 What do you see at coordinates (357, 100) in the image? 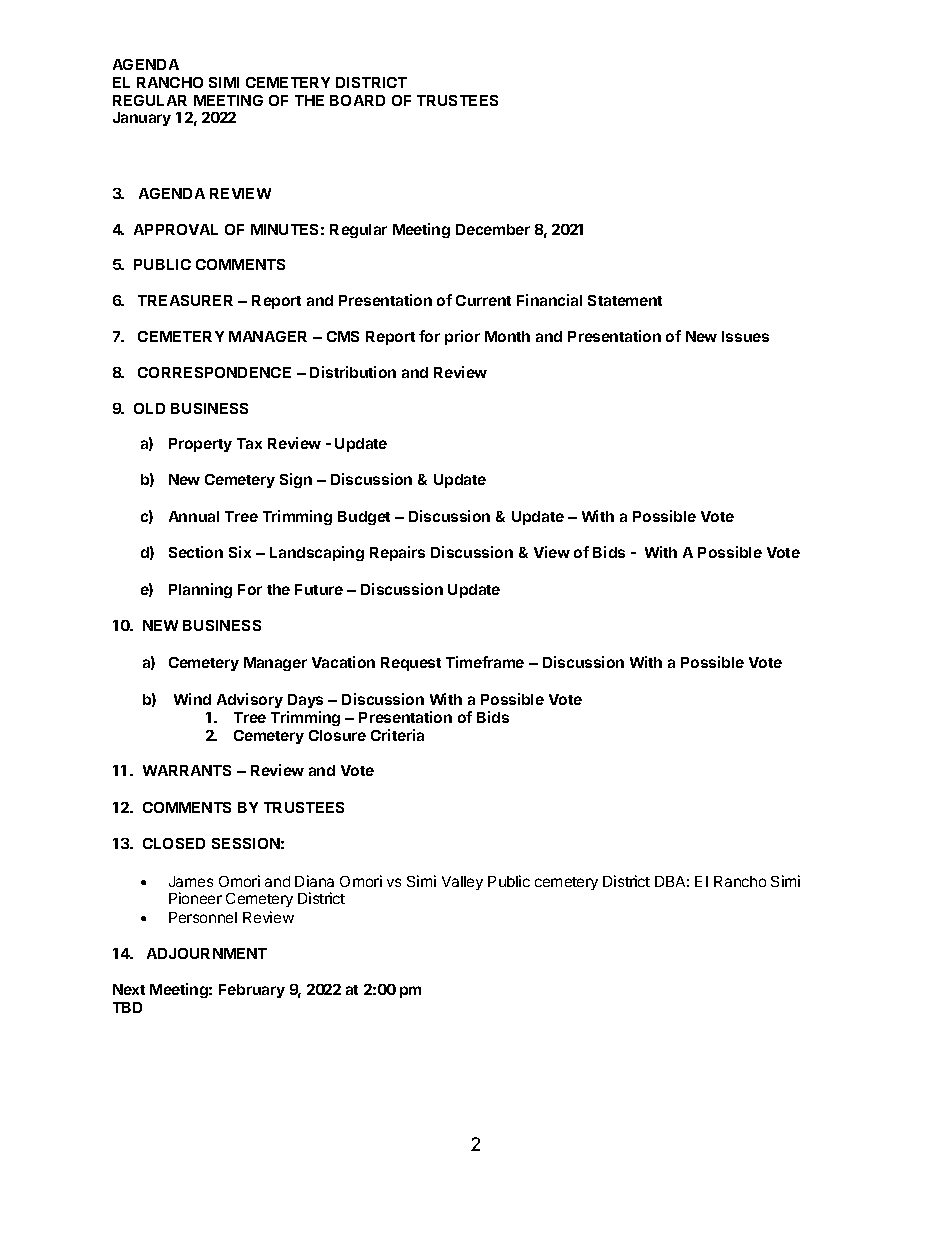
I see `BOARD` at bounding box center [357, 100].
